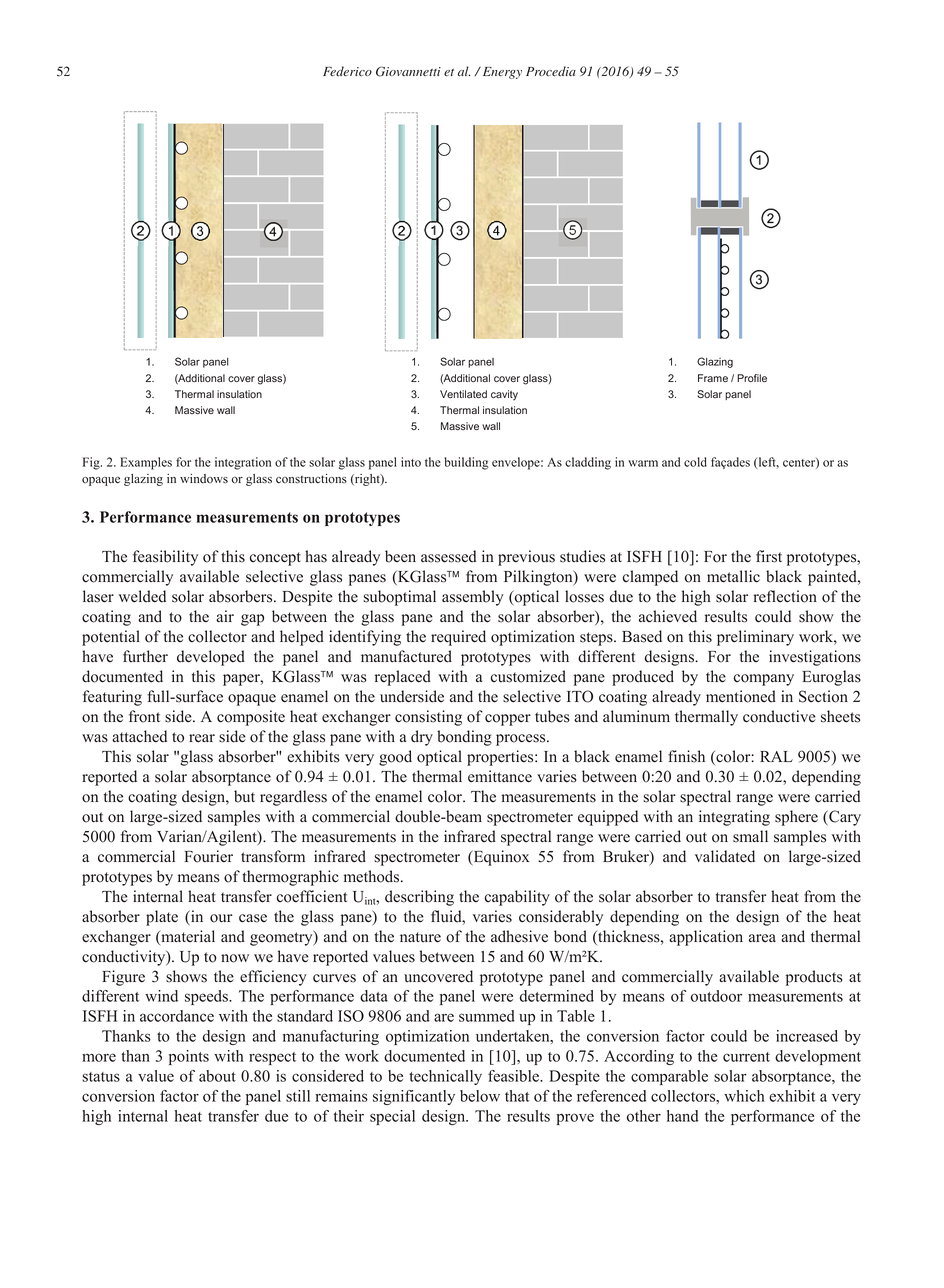 The height and width of the image is (1288, 944). Describe the element at coordinates (142, 596) in the image. I see `welded` at that location.
